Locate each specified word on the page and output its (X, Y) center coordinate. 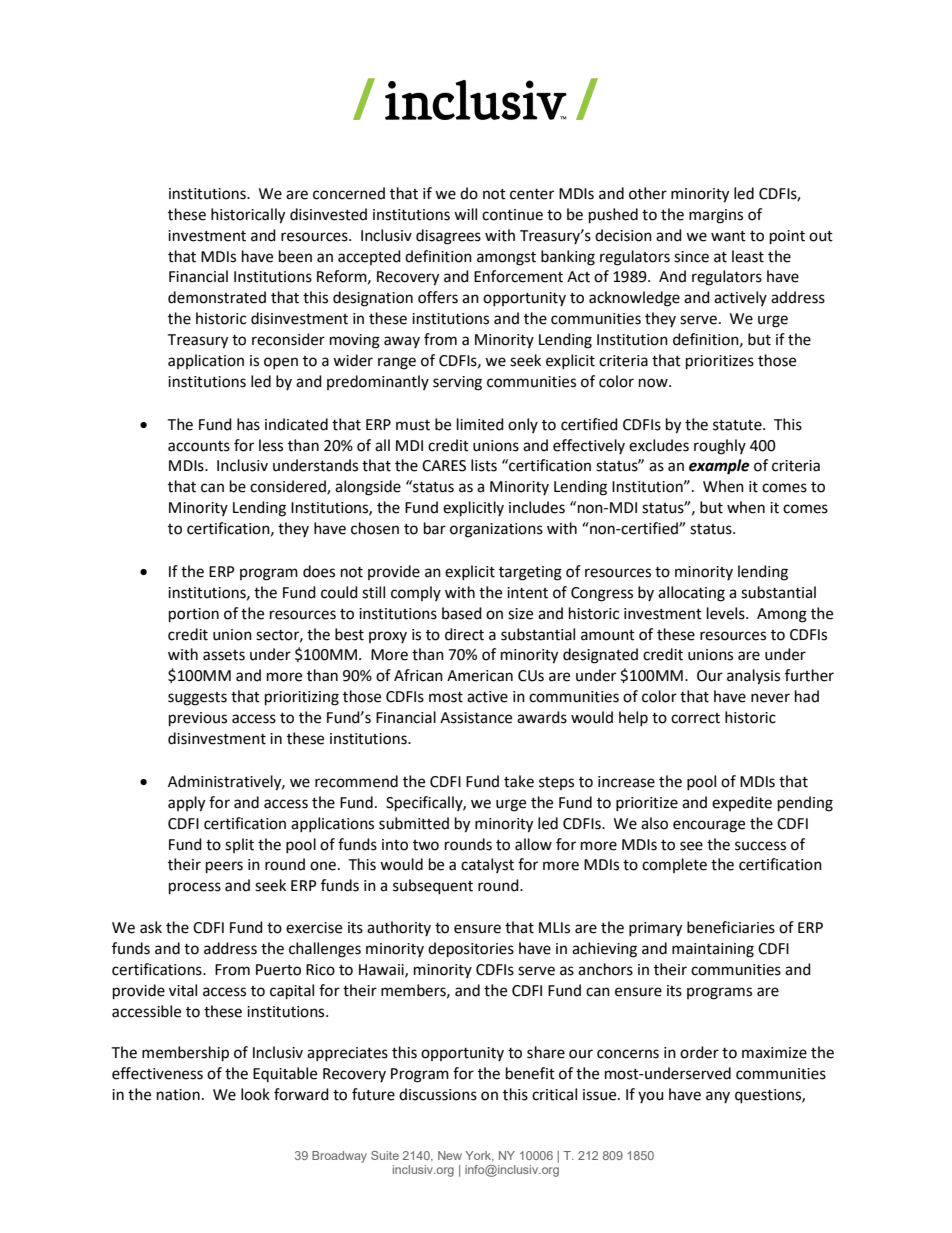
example (719, 467)
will (465, 214)
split (239, 845)
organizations (496, 530)
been (295, 256)
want (728, 236)
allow (533, 844)
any (718, 1097)
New (450, 1155)
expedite (742, 803)
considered (289, 487)
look (255, 1094)
